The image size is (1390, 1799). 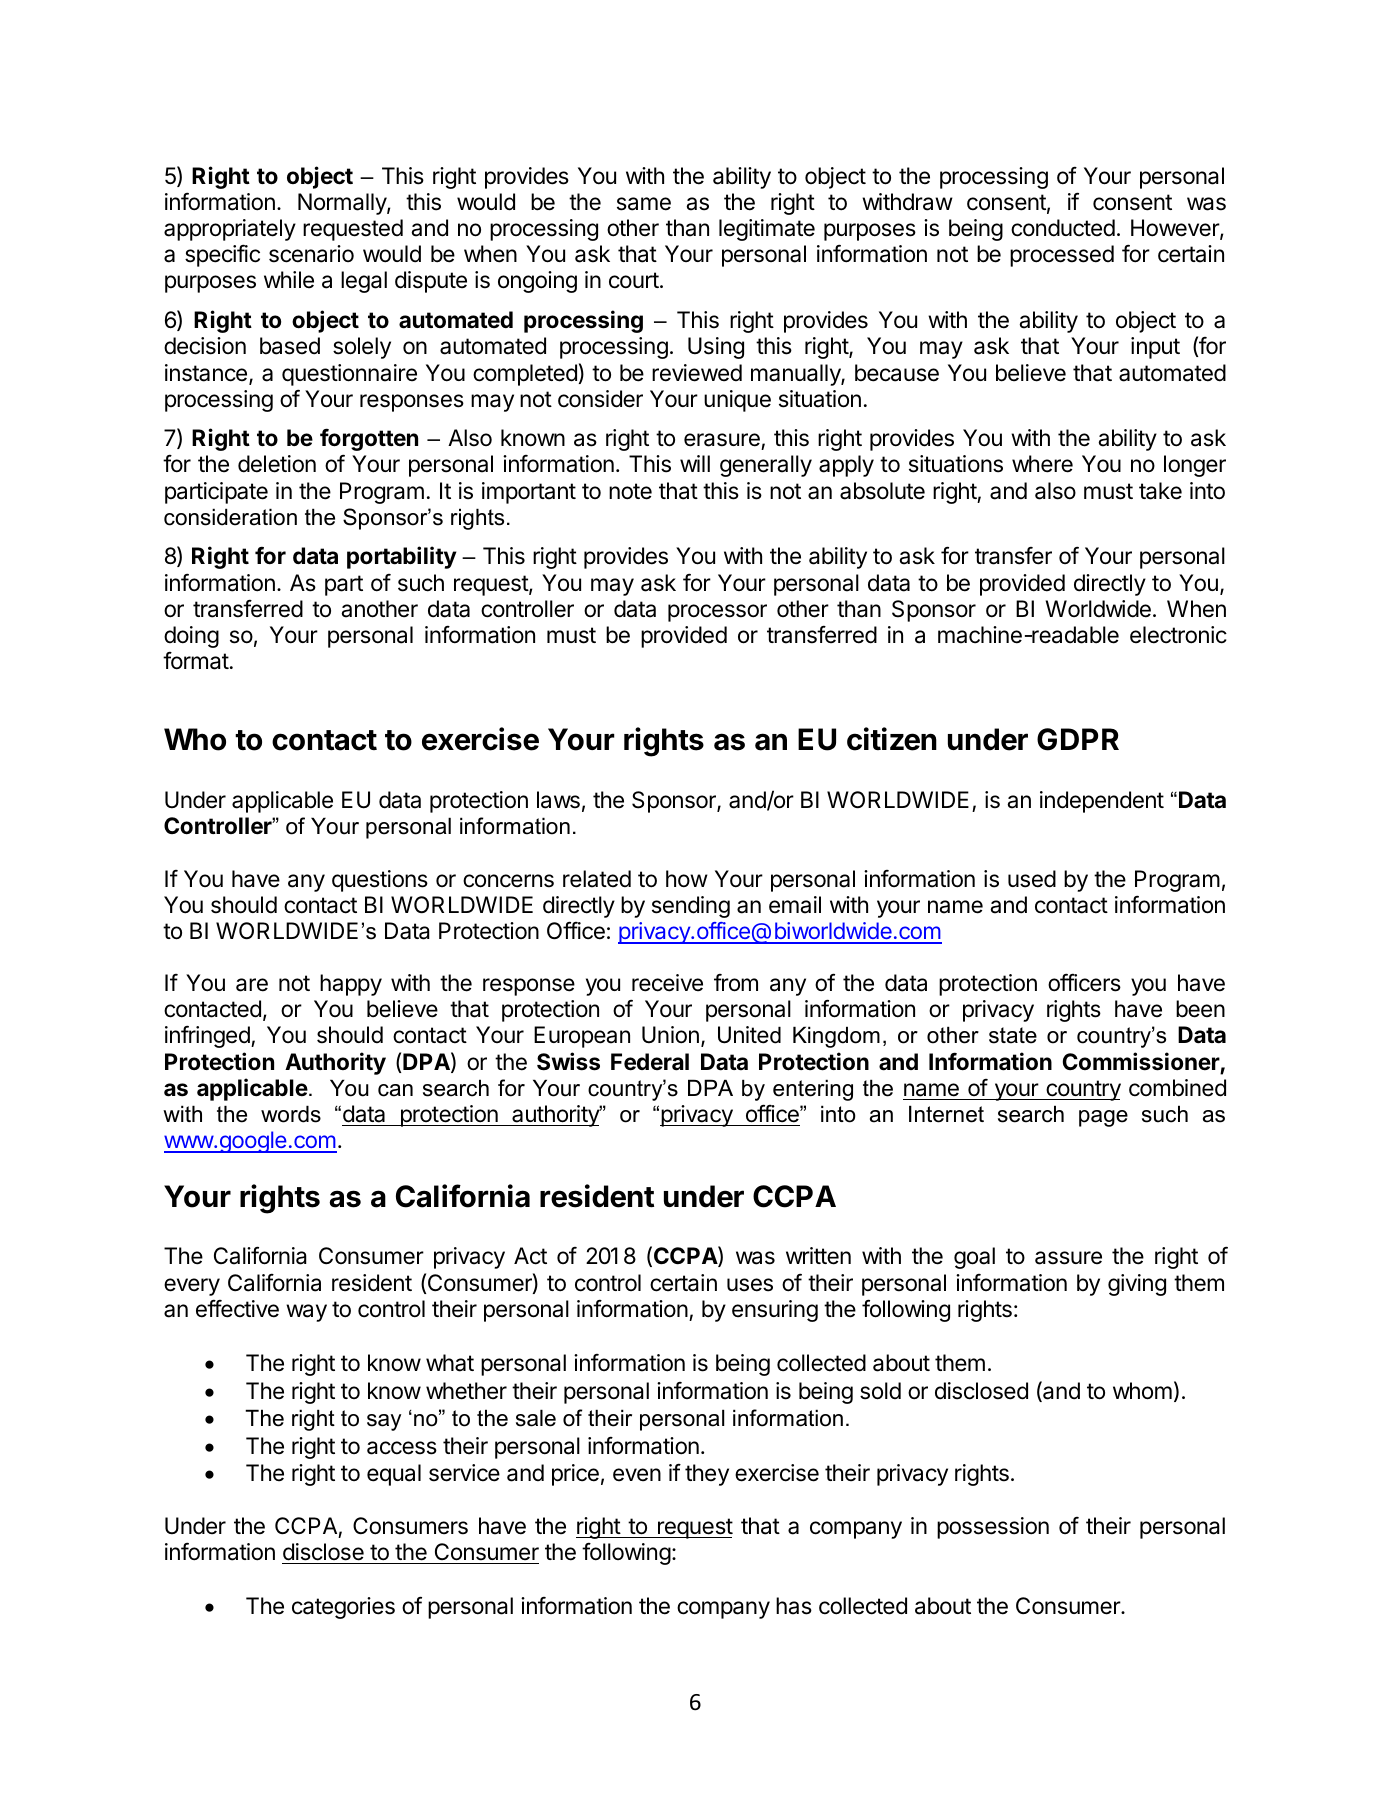 What do you see at coordinates (191, 637) in the screenshot?
I see `doing` at bounding box center [191, 637].
